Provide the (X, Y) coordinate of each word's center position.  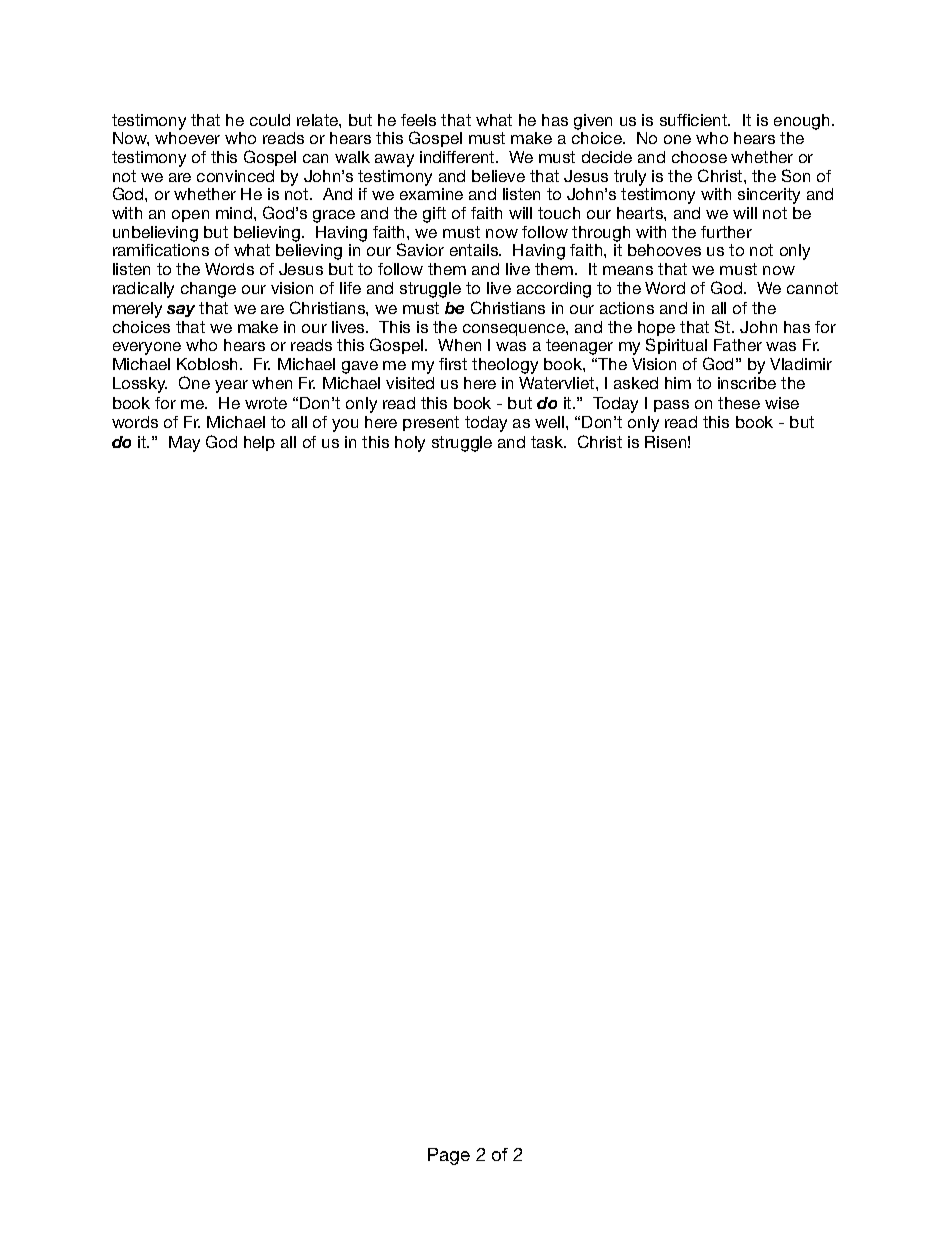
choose (699, 157)
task (548, 442)
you (345, 425)
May (184, 444)
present (431, 423)
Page (449, 1156)
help (259, 443)
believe (498, 176)
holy (410, 444)
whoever (187, 138)
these (739, 403)
